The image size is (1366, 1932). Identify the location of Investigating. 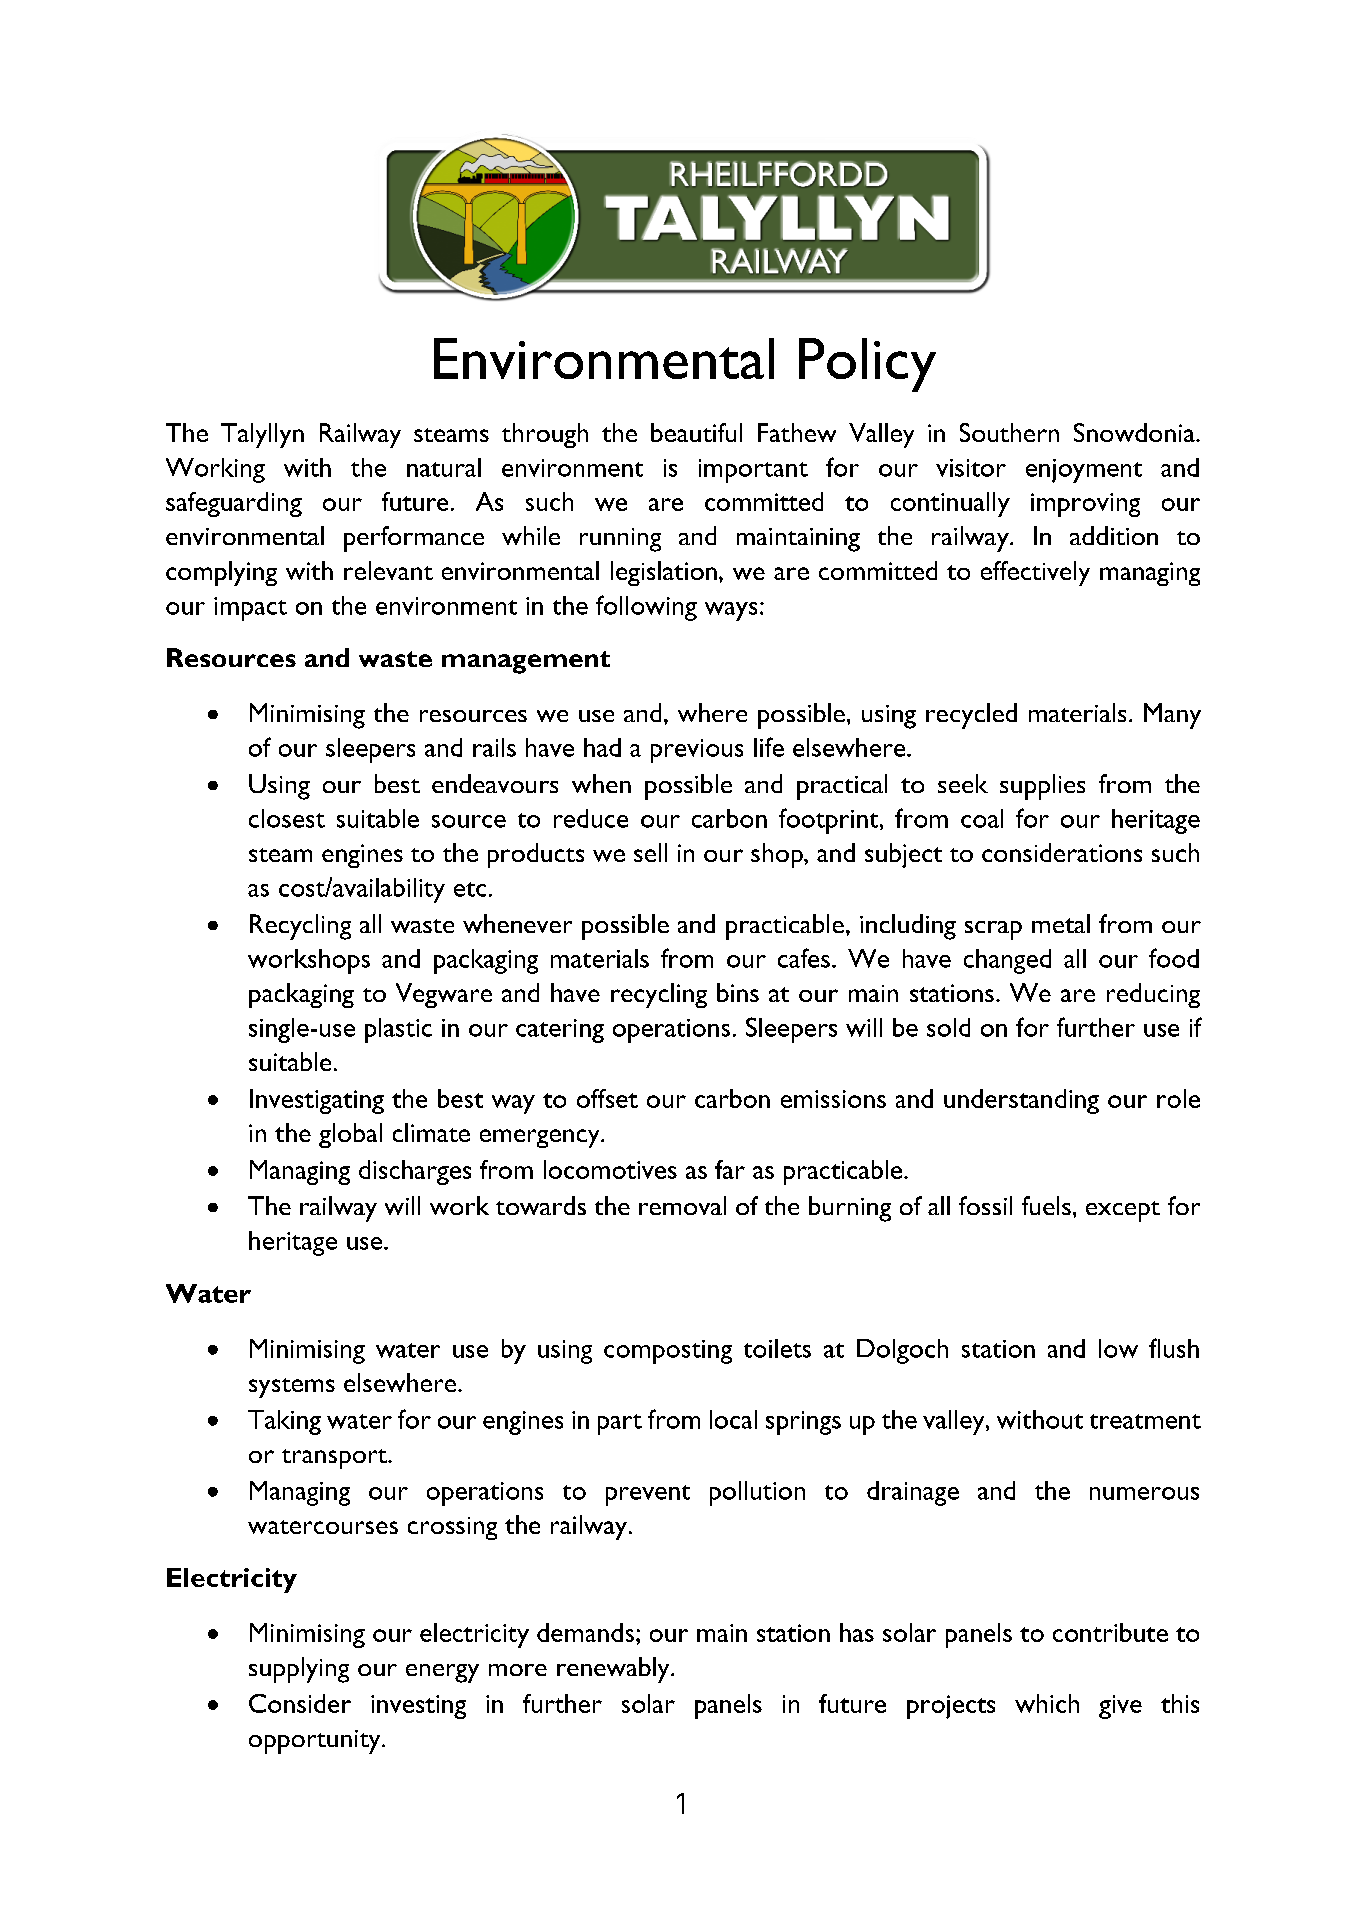
(317, 1101).
